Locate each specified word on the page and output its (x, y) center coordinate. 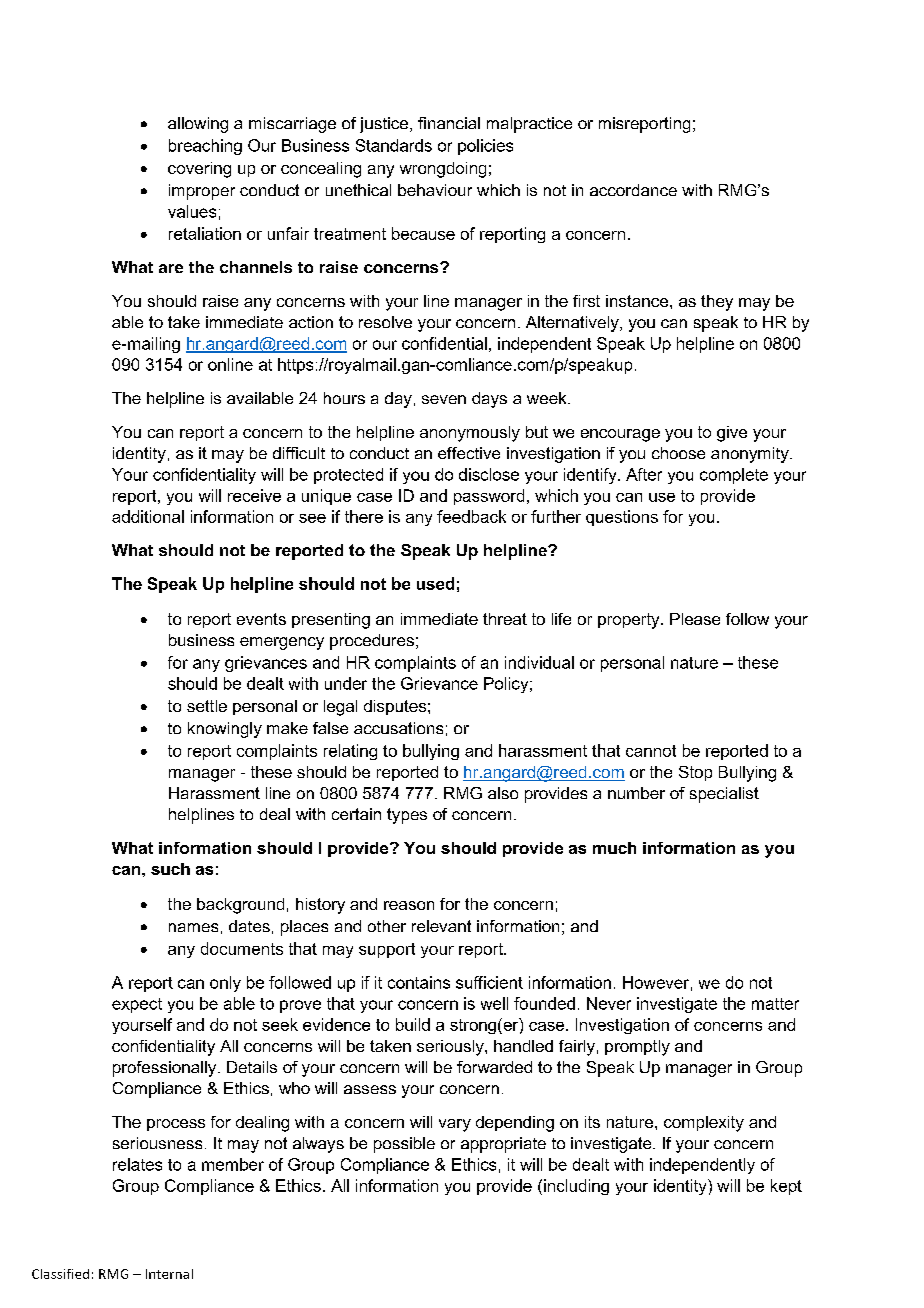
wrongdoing (443, 170)
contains (419, 982)
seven (444, 399)
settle (207, 706)
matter (775, 1004)
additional (148, 516)
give (732, 434)
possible (404, 1145)
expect (137, 1005)
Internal (169, 1274)
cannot (651, 751)
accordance (633, 190)
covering (199, 170)
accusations (398, 728)
